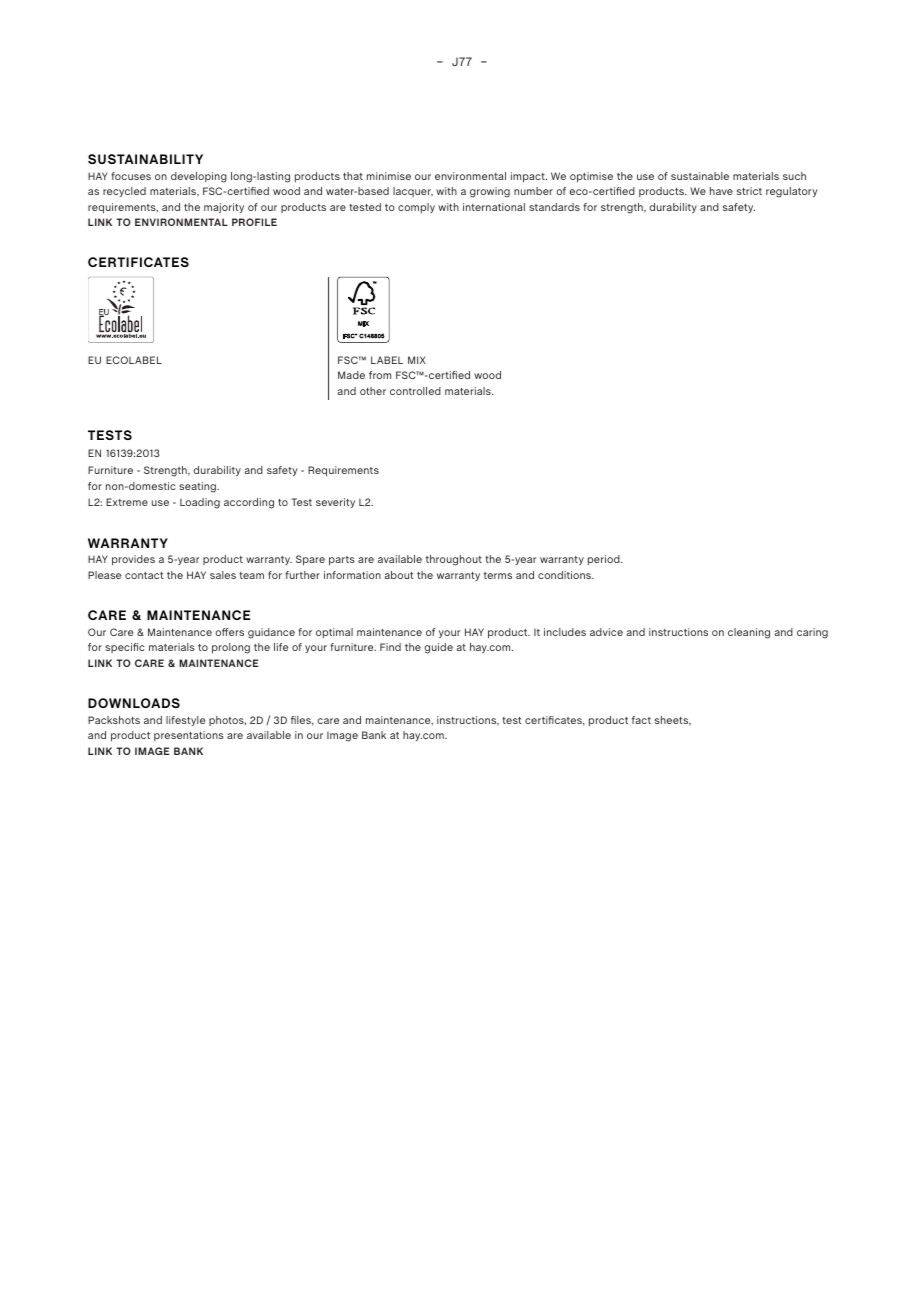  Describe the element at coordinates (439, 648) in the image. I see `guide` at that location.
